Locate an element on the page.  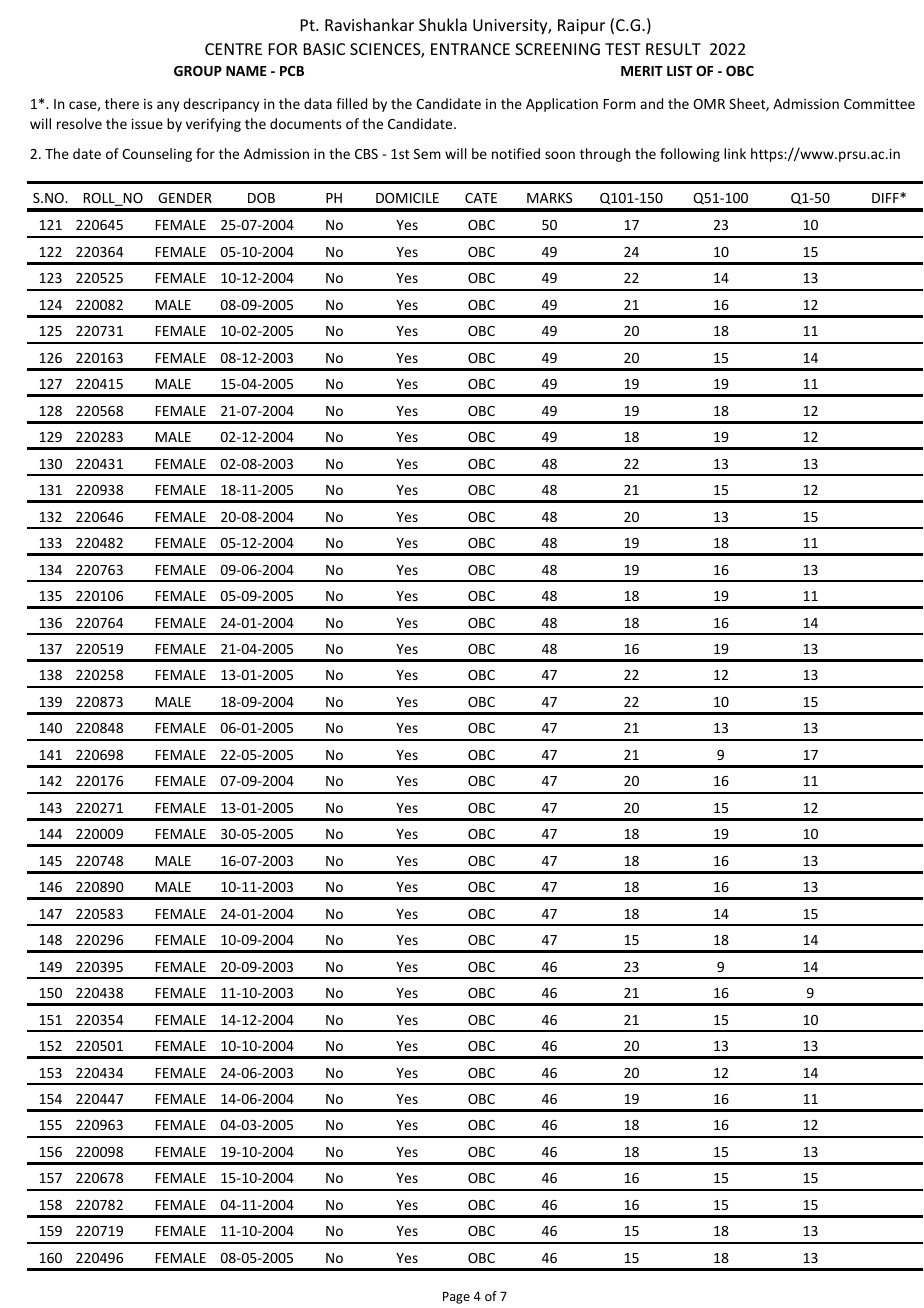
DOMICILE is located at coordinates (407, 198).
